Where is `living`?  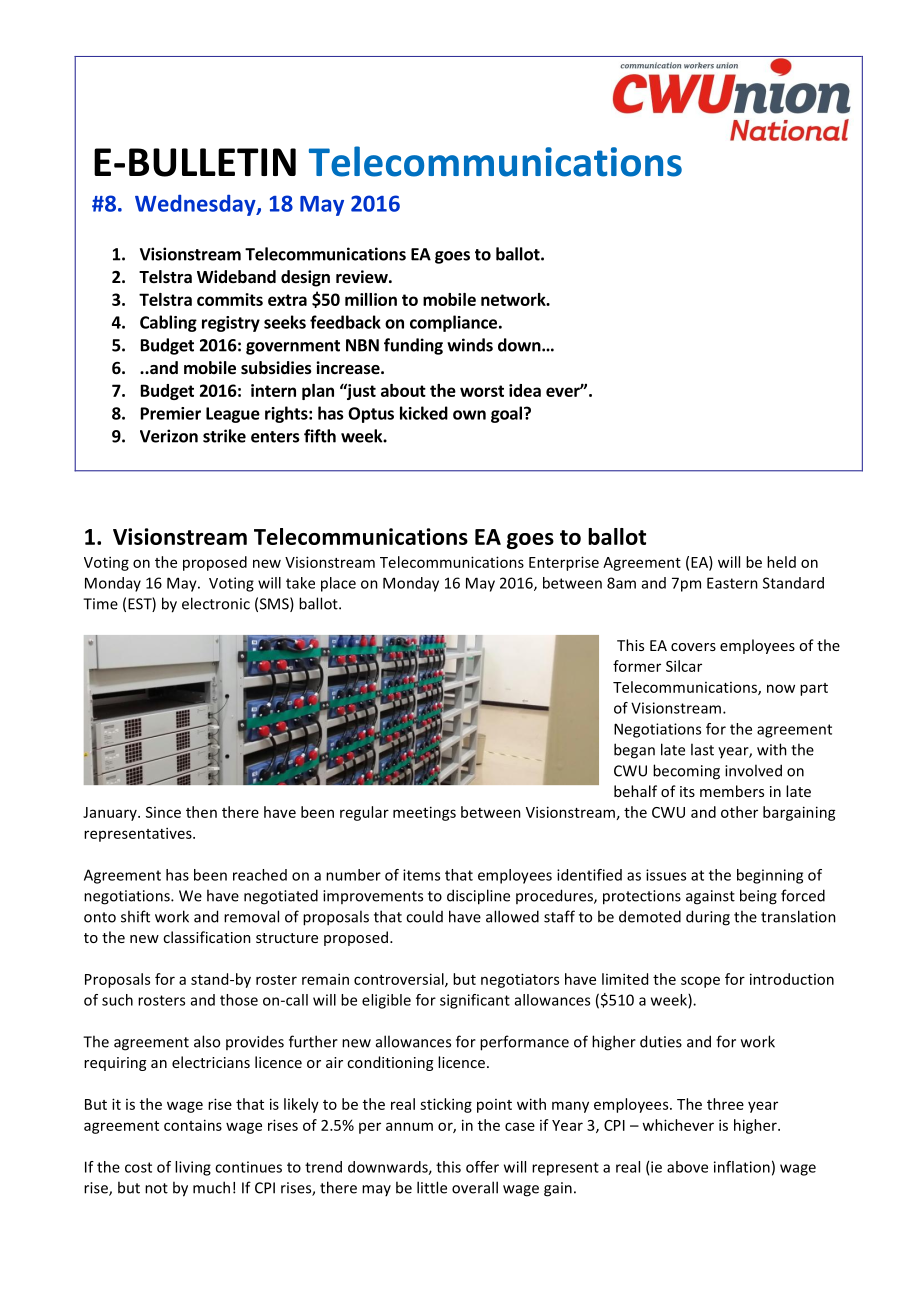 living is located at coordinates (193, 1168).
